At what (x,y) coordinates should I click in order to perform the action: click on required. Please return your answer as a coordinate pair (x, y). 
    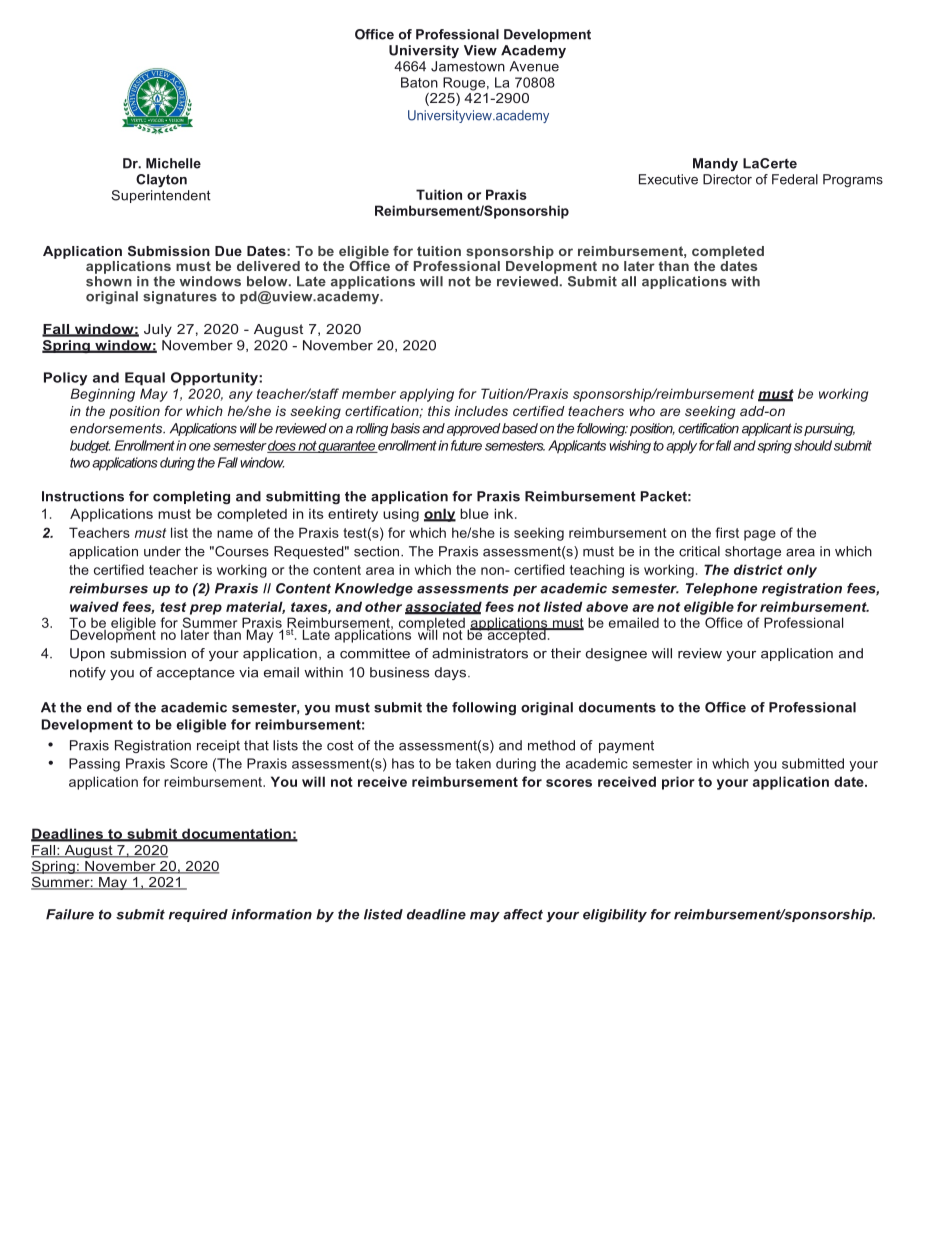
    Looking at the image, I should click on (198, 915).
